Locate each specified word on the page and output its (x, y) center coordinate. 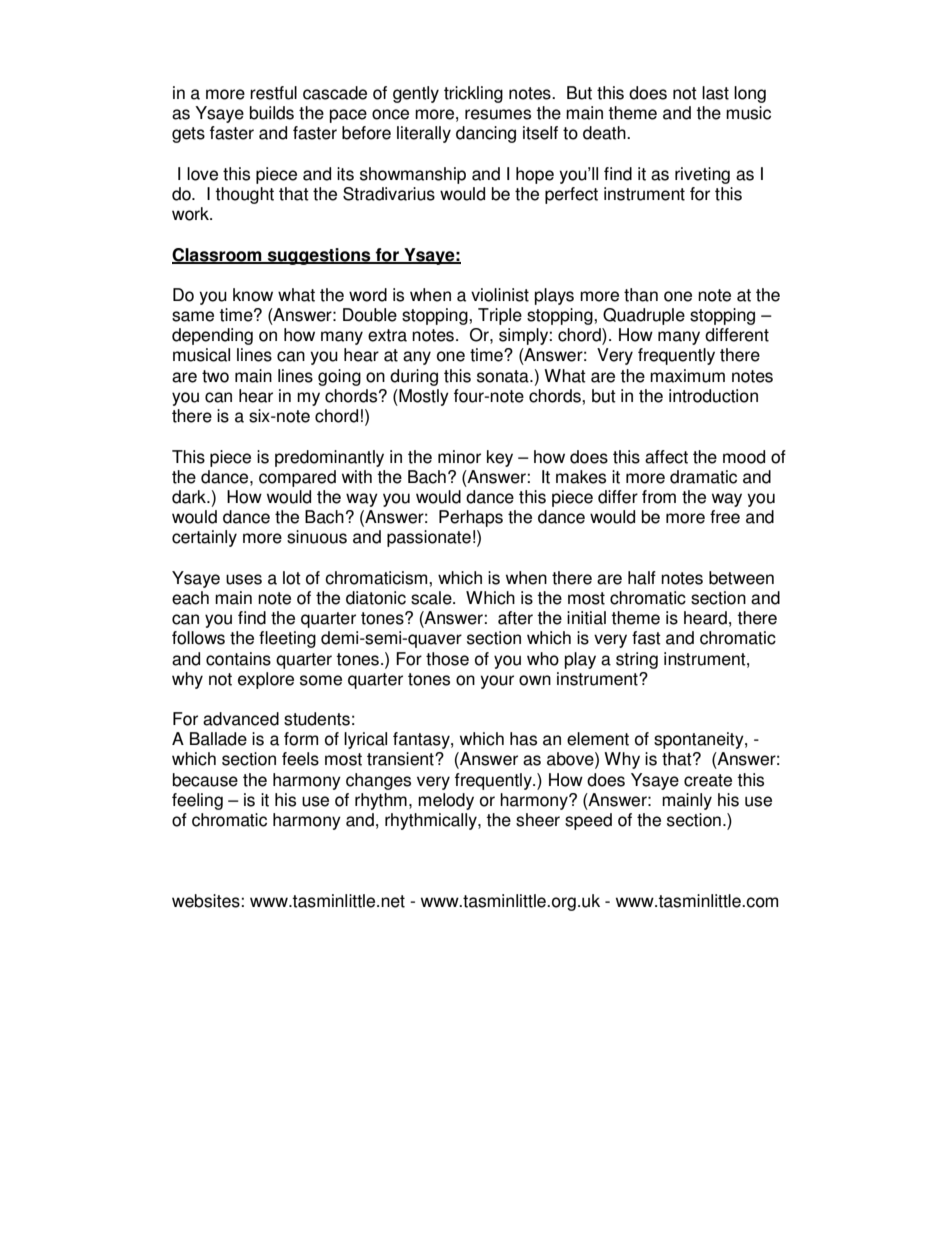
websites (206, 901)
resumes (498, 114)
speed (588, 821)
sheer (538, 820)
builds (272, 113)
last (715, 93)
